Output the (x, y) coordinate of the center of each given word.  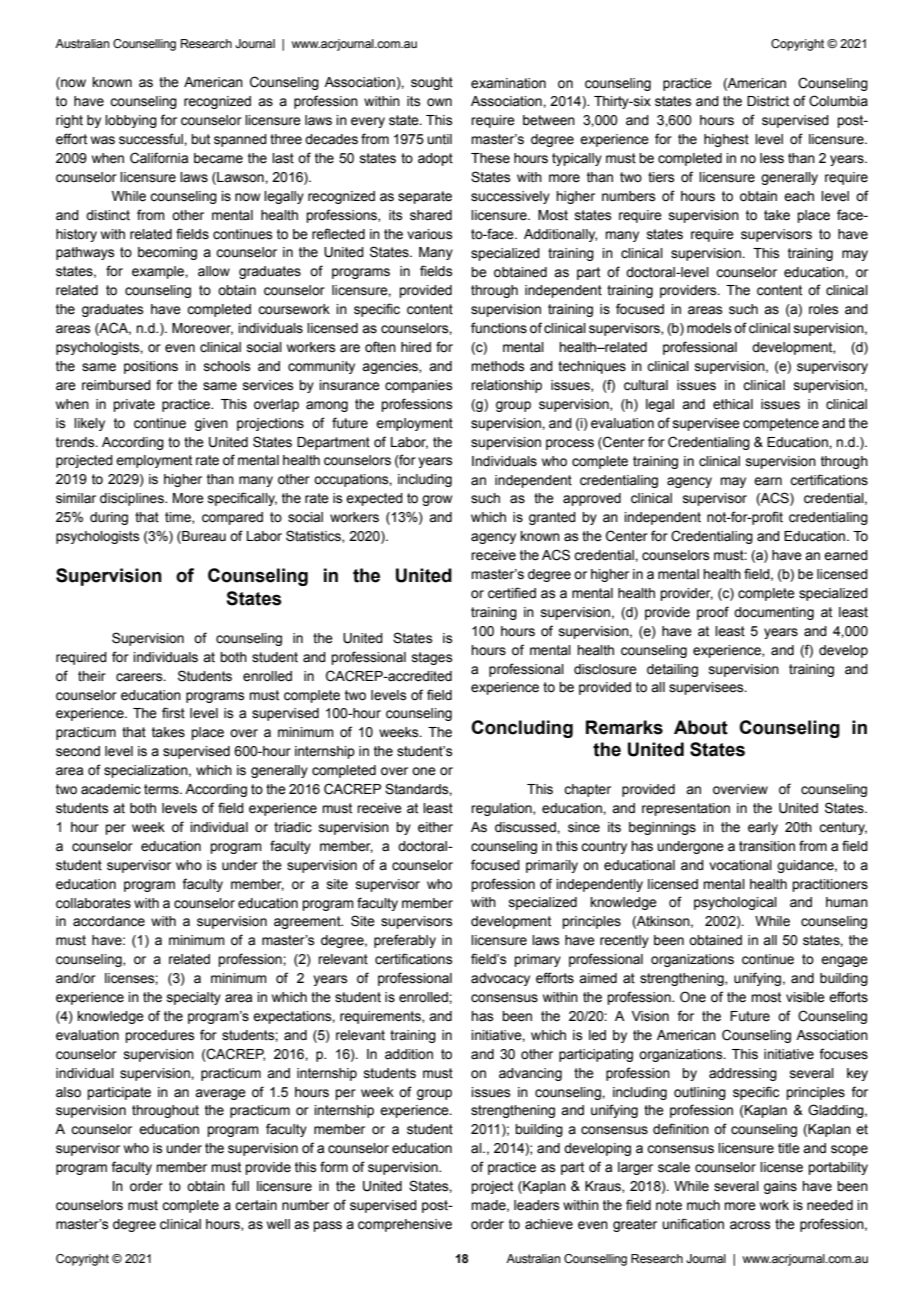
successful (152, 139)
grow (437, 500)
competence (781, 424)
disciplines (133, 499)
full (240, 1185)
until (439, 139)
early (763, 828)
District (768, 101)
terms (162, 789)
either (435, 827)
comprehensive (405, 1225)
